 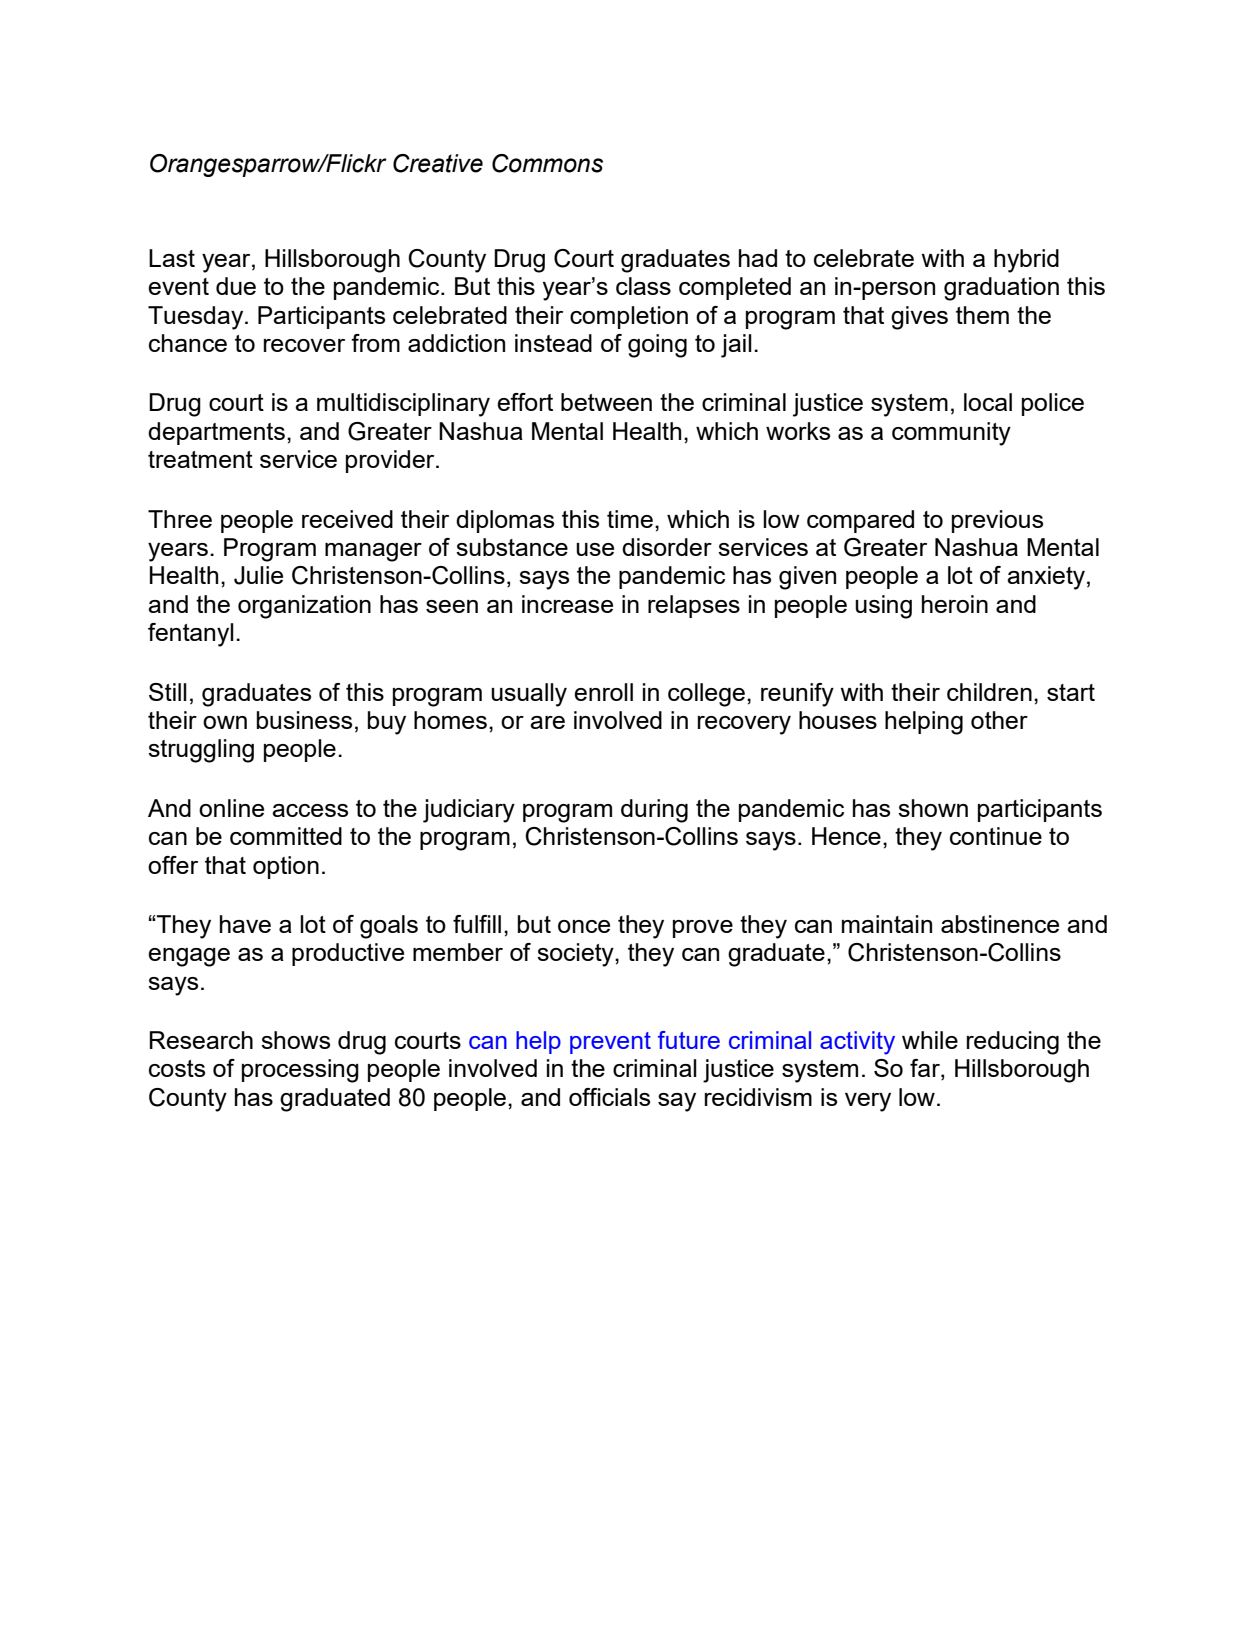 I want to click on hybrid, so click(x=1026, y=261).
